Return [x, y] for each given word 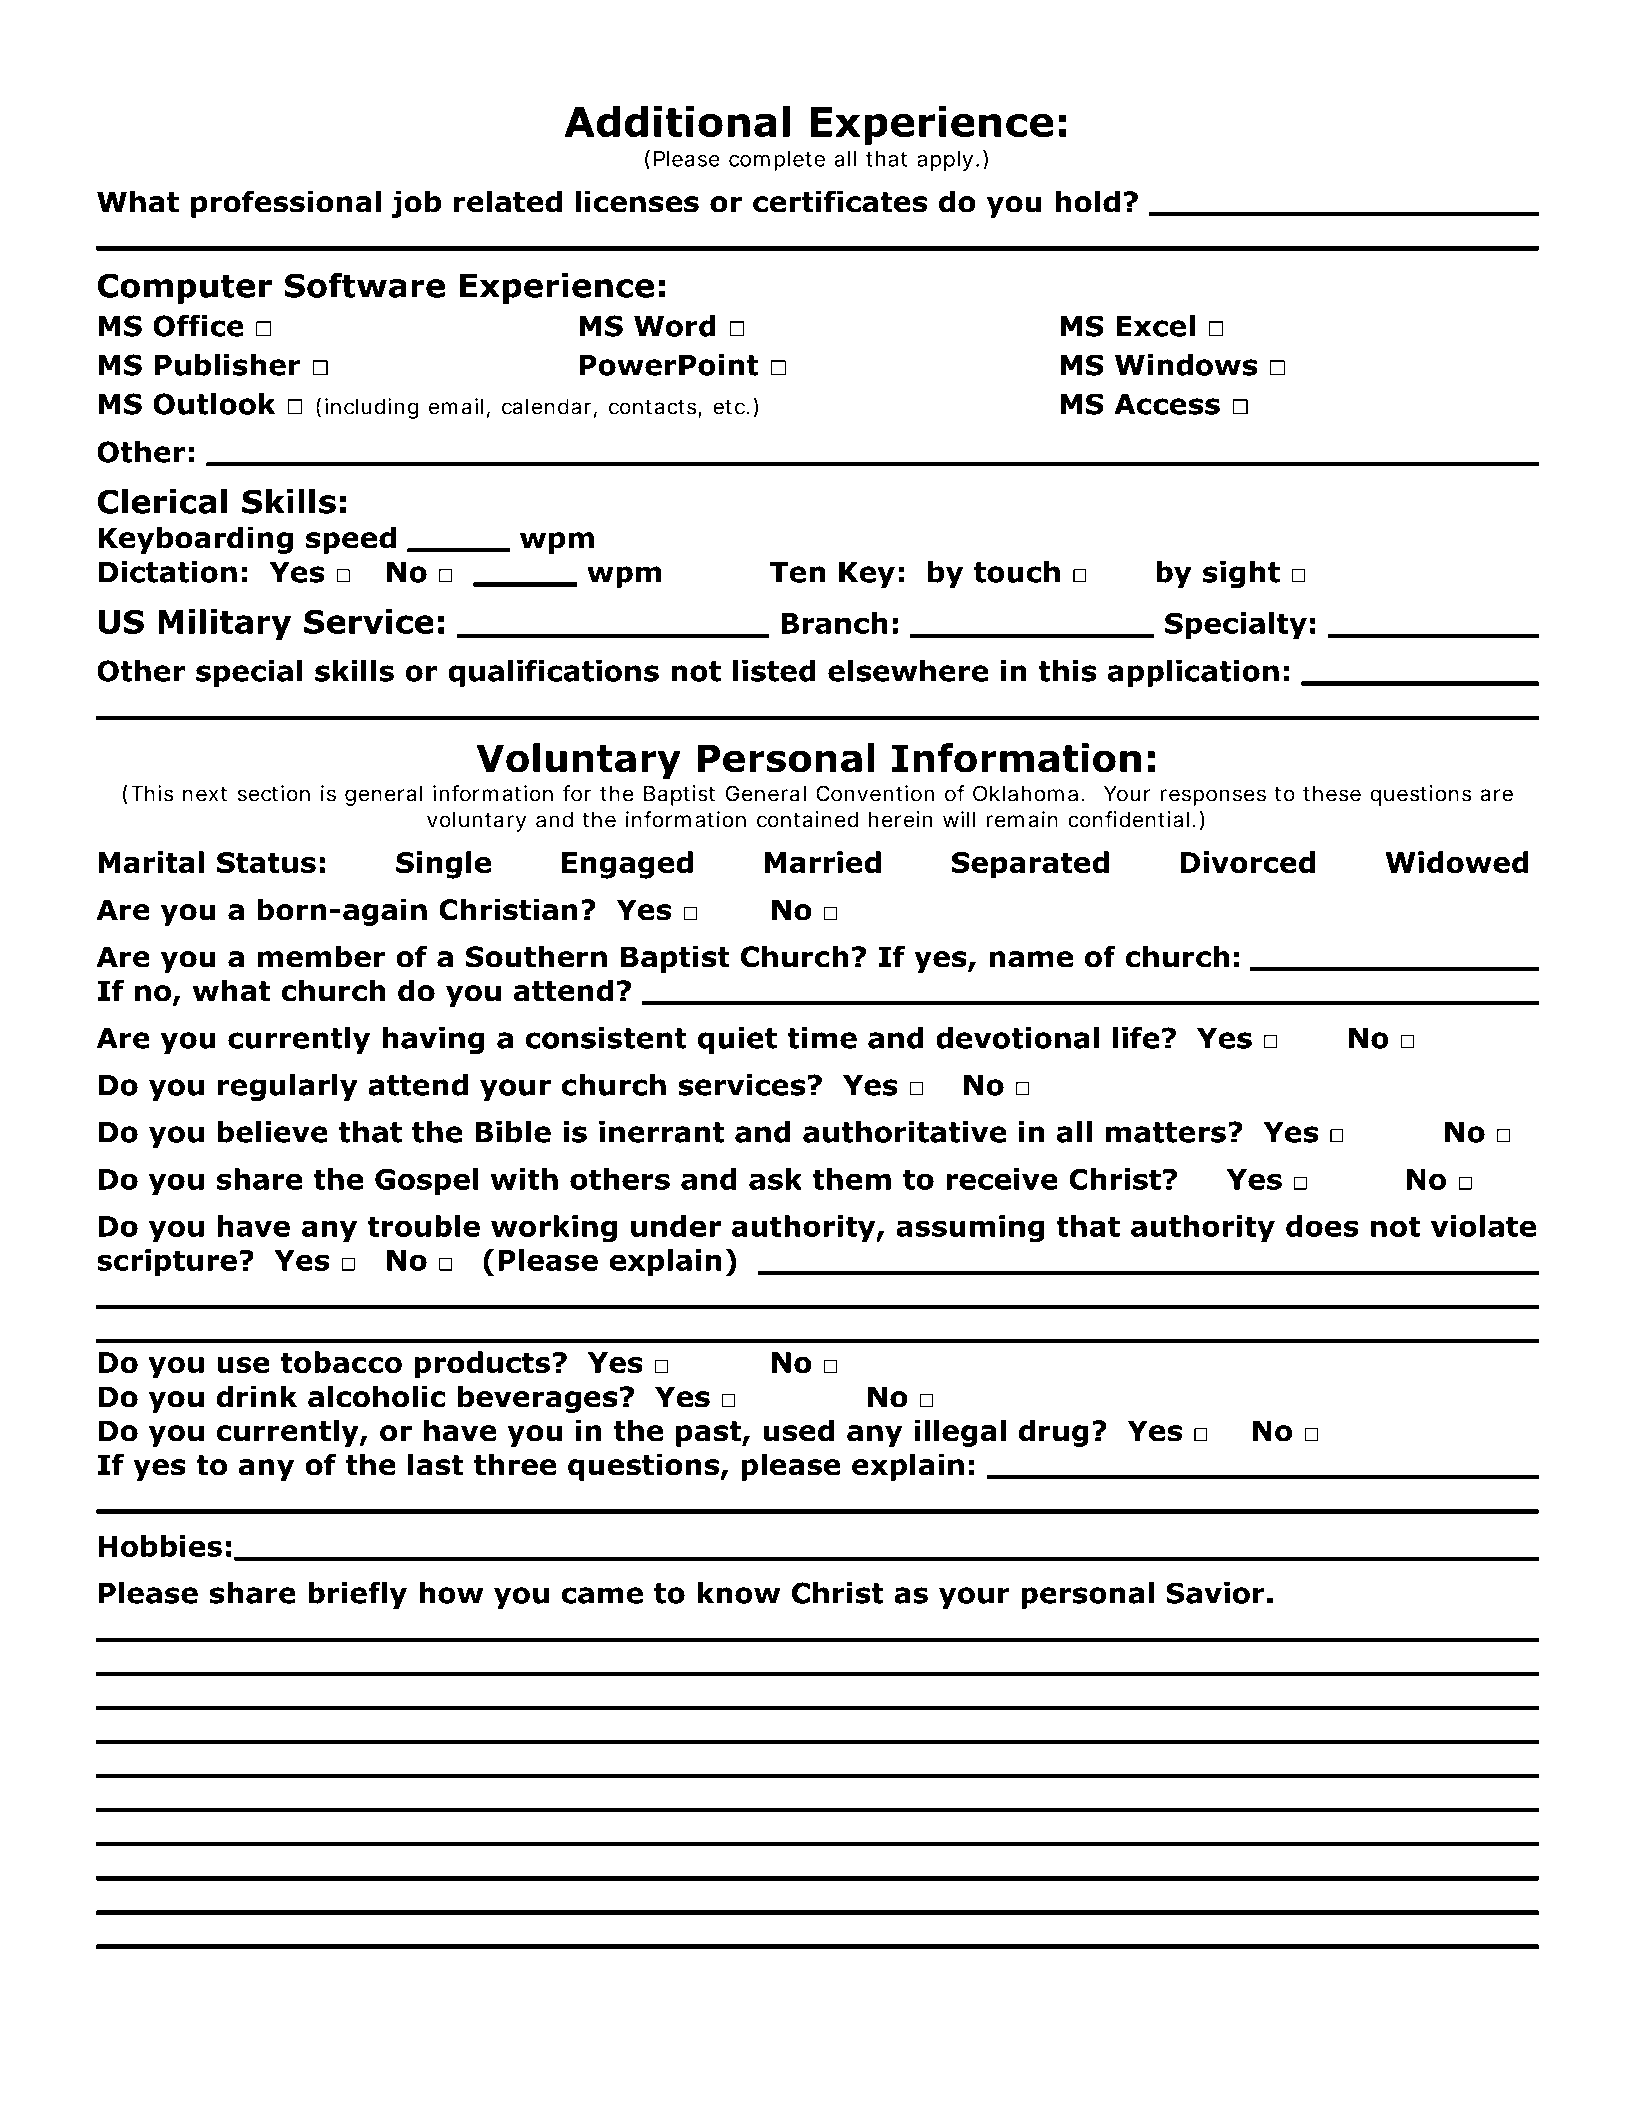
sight [1241, 574]
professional [286, 204]
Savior [1215, 1593]
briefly [357, 1595]
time [822, 1038]
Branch [834, 623]
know [739, 1593]
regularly [288, 1087]
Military [224, 624]
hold [1088, 201]
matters [1166, 1132]
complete [777, 161]
